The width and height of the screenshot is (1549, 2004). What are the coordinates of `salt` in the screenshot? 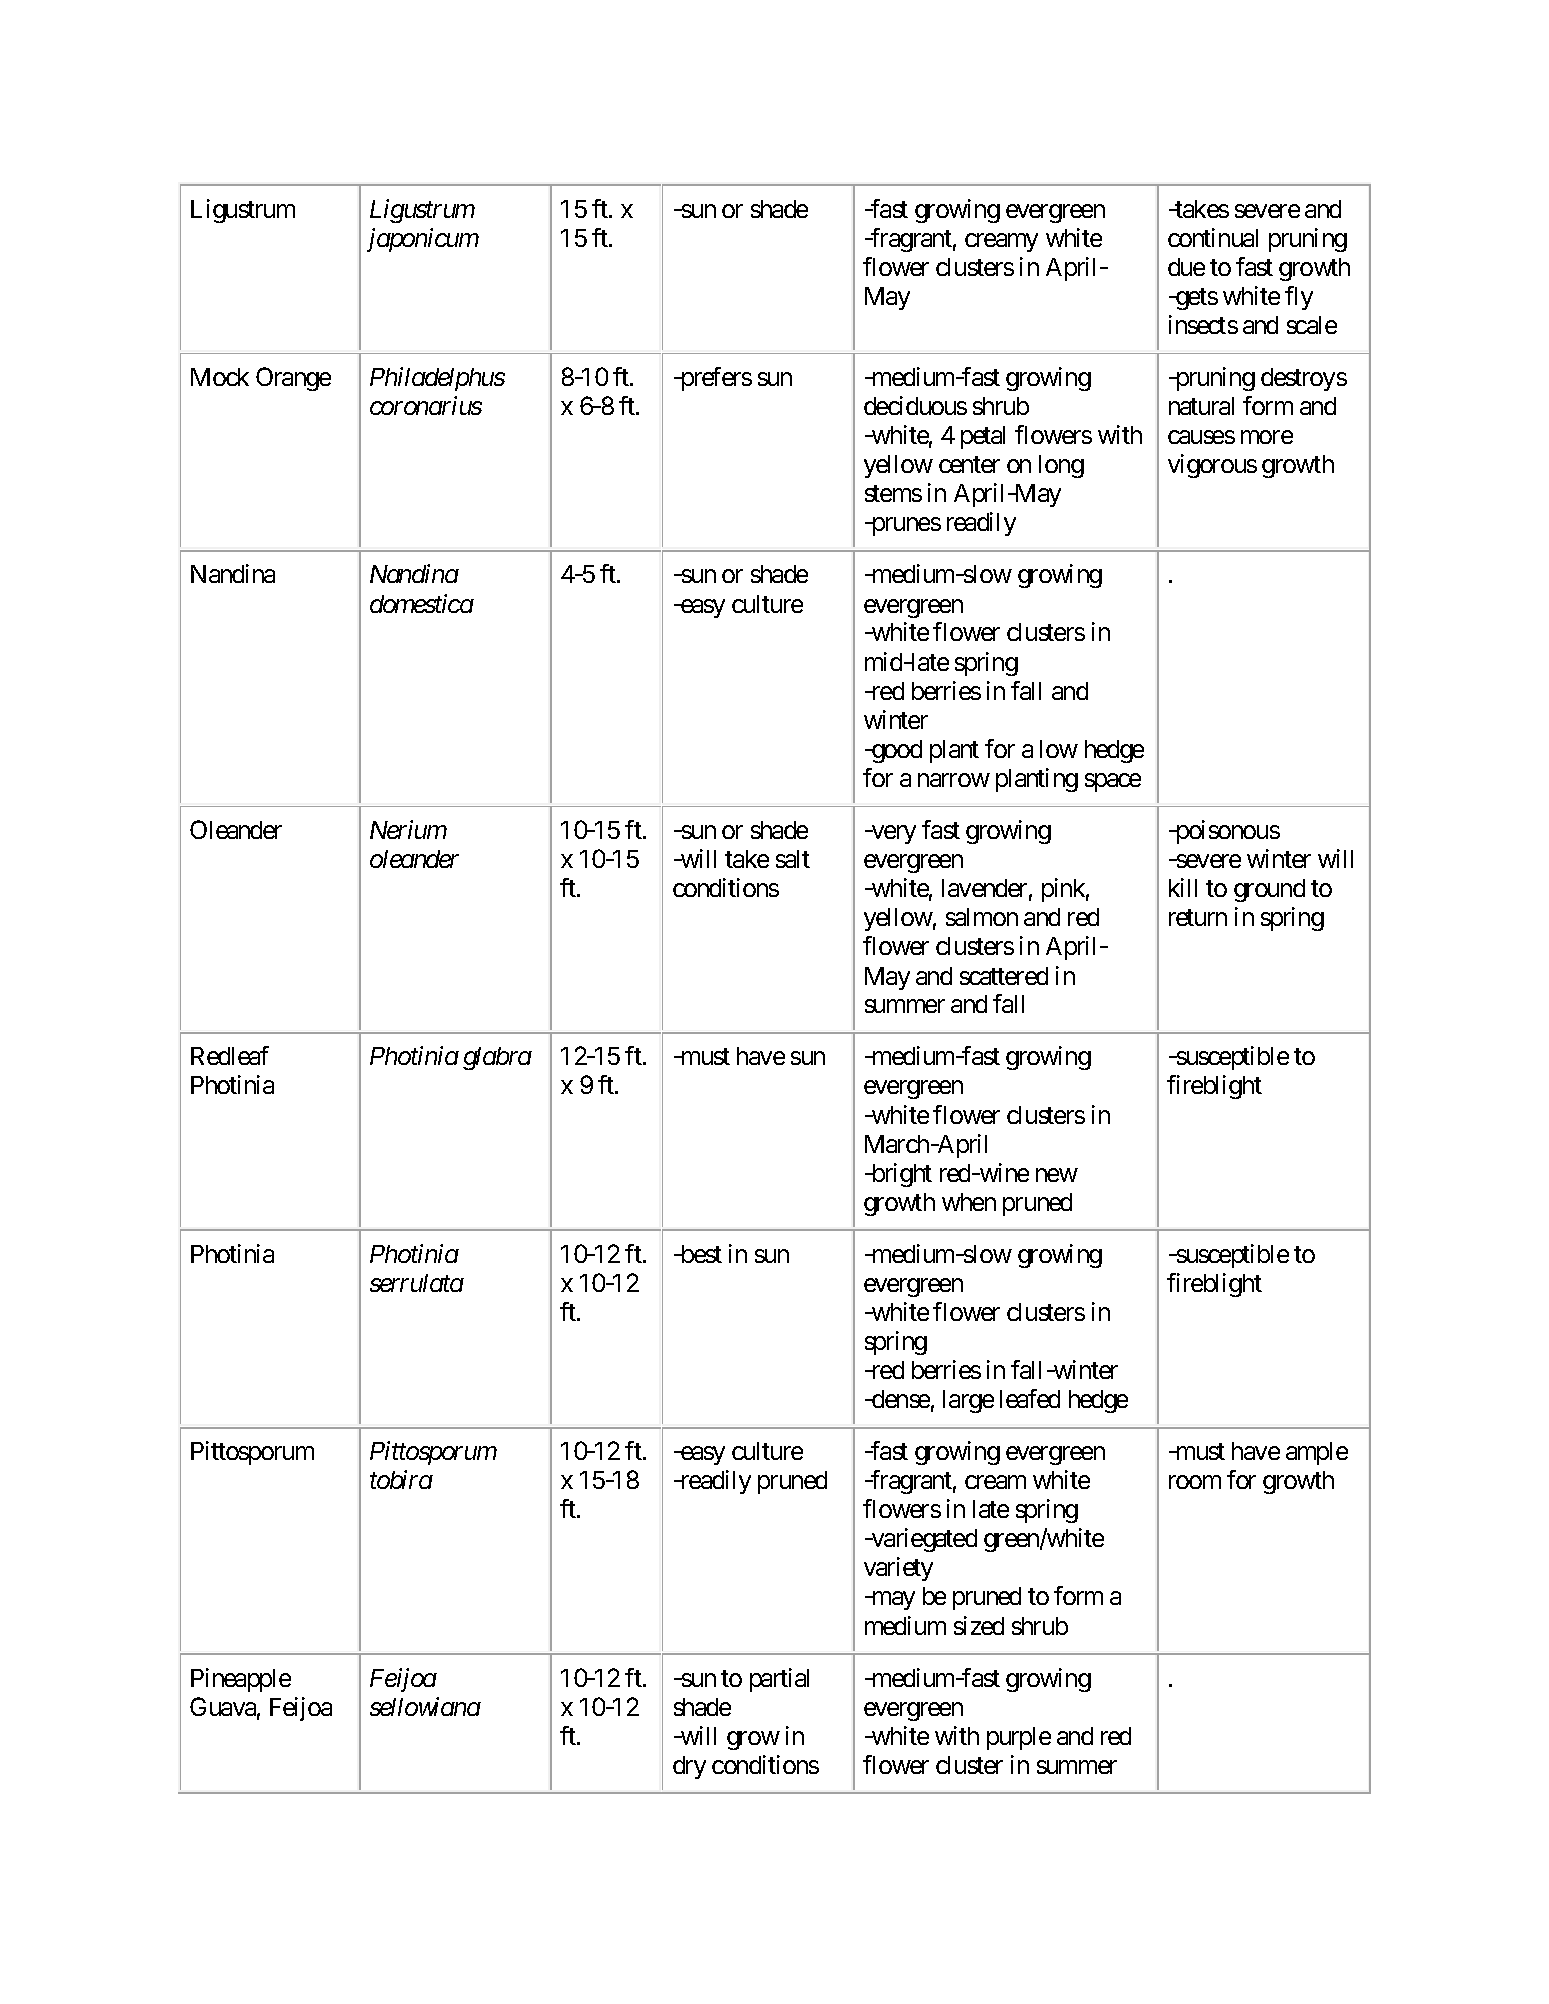 It's located at (793, 859).
